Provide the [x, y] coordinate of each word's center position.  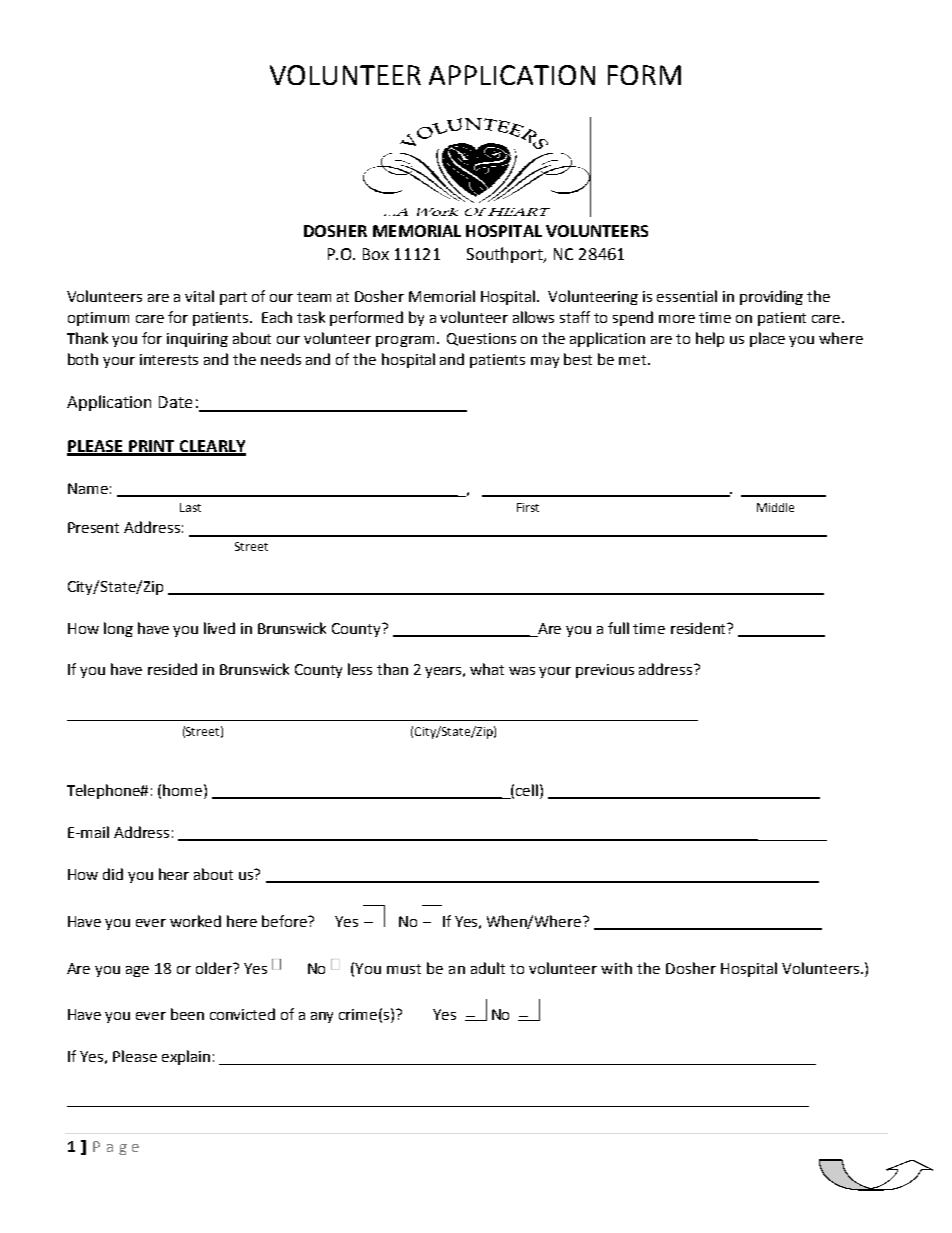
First [528, 507]
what [487, 669]
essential [687, 296]
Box [376, 254]
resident [700, 628]
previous [605, 671]
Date [175, 402]
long [118, 629]
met [634, 360]
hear [174, 874]
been [187, 1014]
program [405, 341]
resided [172, 669]
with [616, 968]
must [404, 969]
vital [199, 296]
